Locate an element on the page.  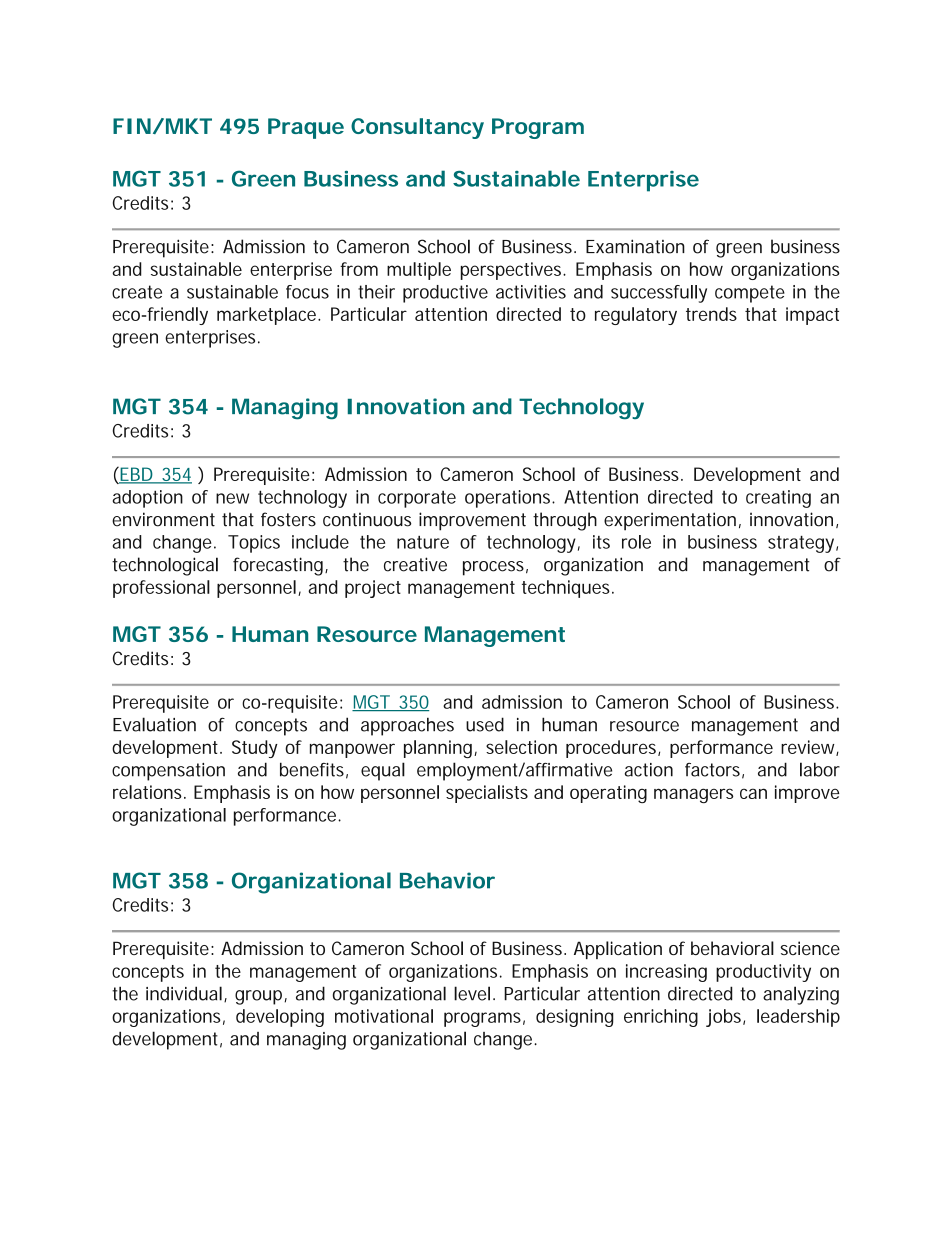
review is located at coordinates (810, 748).
